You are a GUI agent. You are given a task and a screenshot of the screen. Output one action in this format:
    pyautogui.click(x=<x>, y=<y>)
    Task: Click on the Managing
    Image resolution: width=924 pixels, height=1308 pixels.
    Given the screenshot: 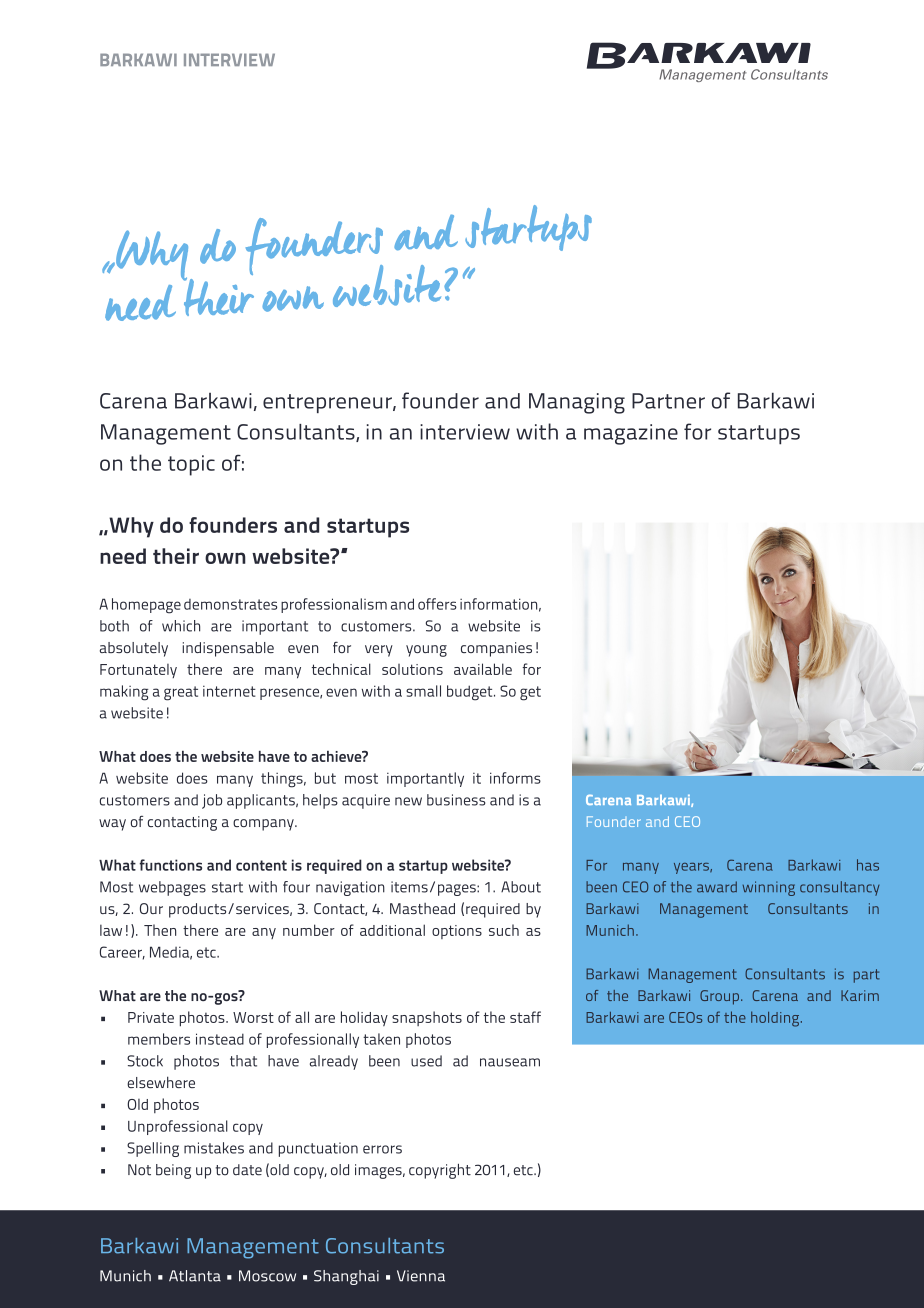 What is the action you would take?
    pyautogui.click(x=577, y=403)
